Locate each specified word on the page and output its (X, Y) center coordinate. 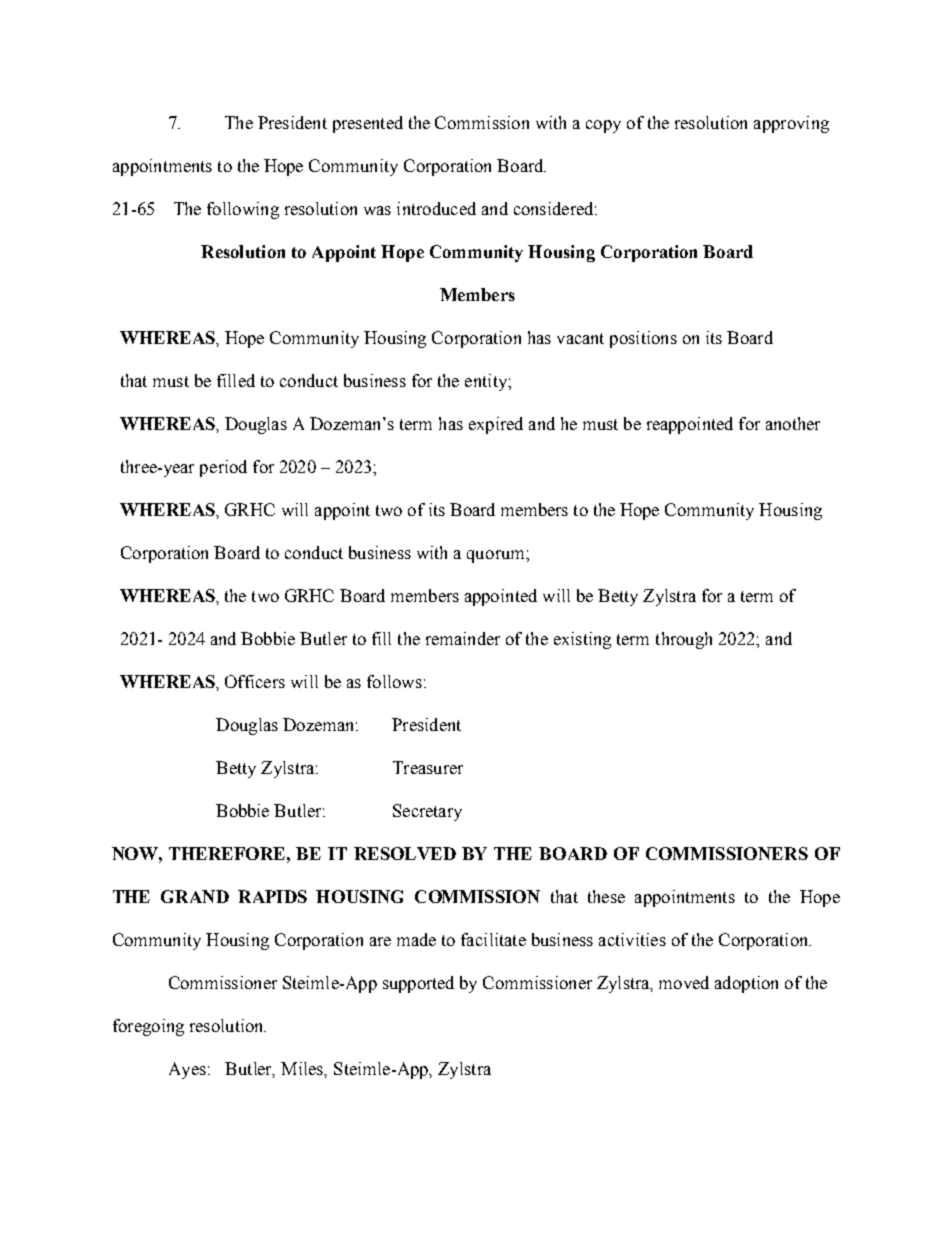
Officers (255, 681)
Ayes (187, 1070)
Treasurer (428, 767)
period (223, 468)
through (684, 640)
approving (791, 124)
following (243, 210)
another (793, 423)
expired (496, 425)
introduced (436, 208)
